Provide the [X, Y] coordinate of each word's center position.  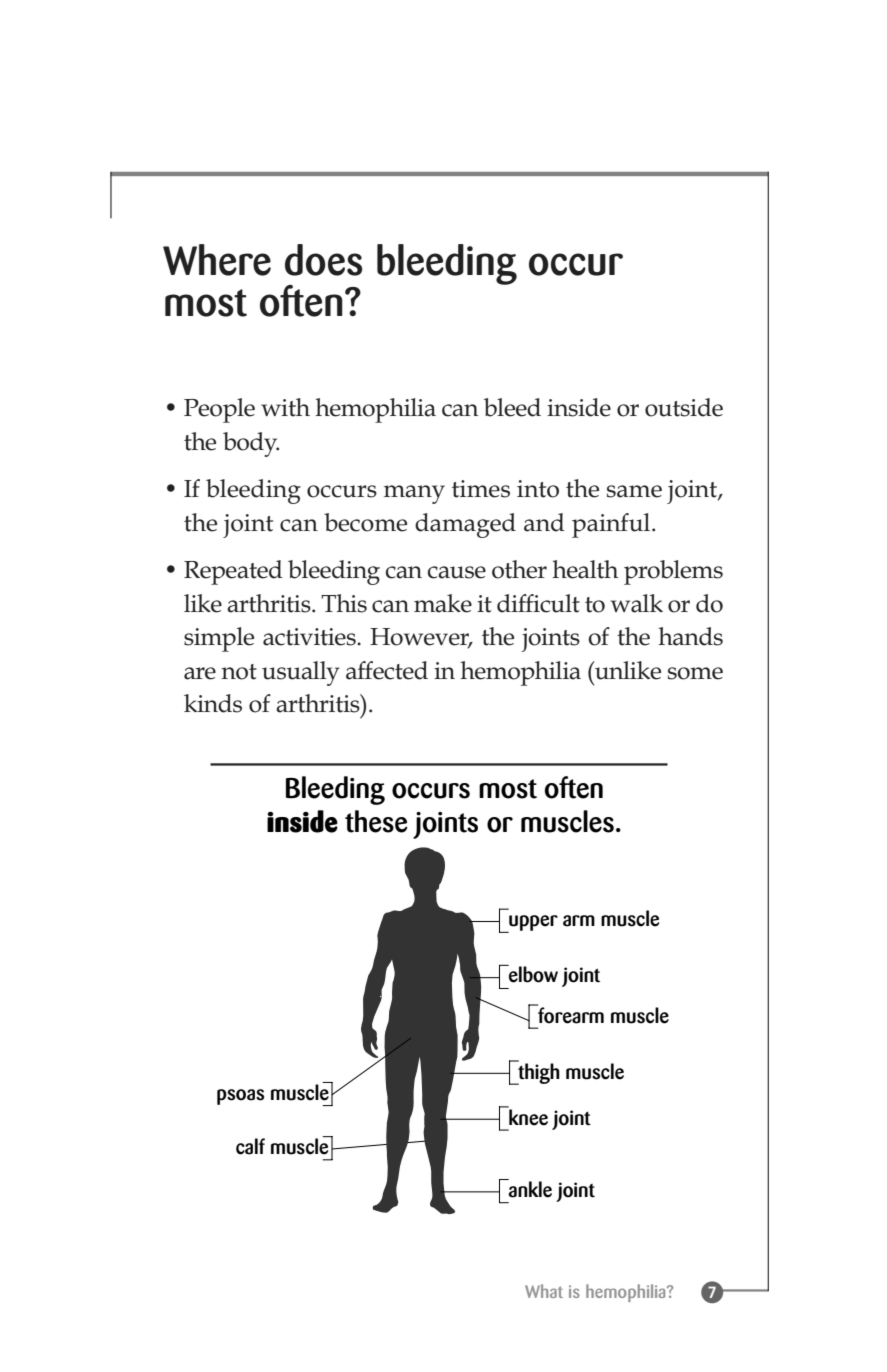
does [324, 260]
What [544, 1291]
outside [684, 407]
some [695, 673]
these [376, 821]
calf [250, 1146]
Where [217, 260]
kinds [213, 703]
